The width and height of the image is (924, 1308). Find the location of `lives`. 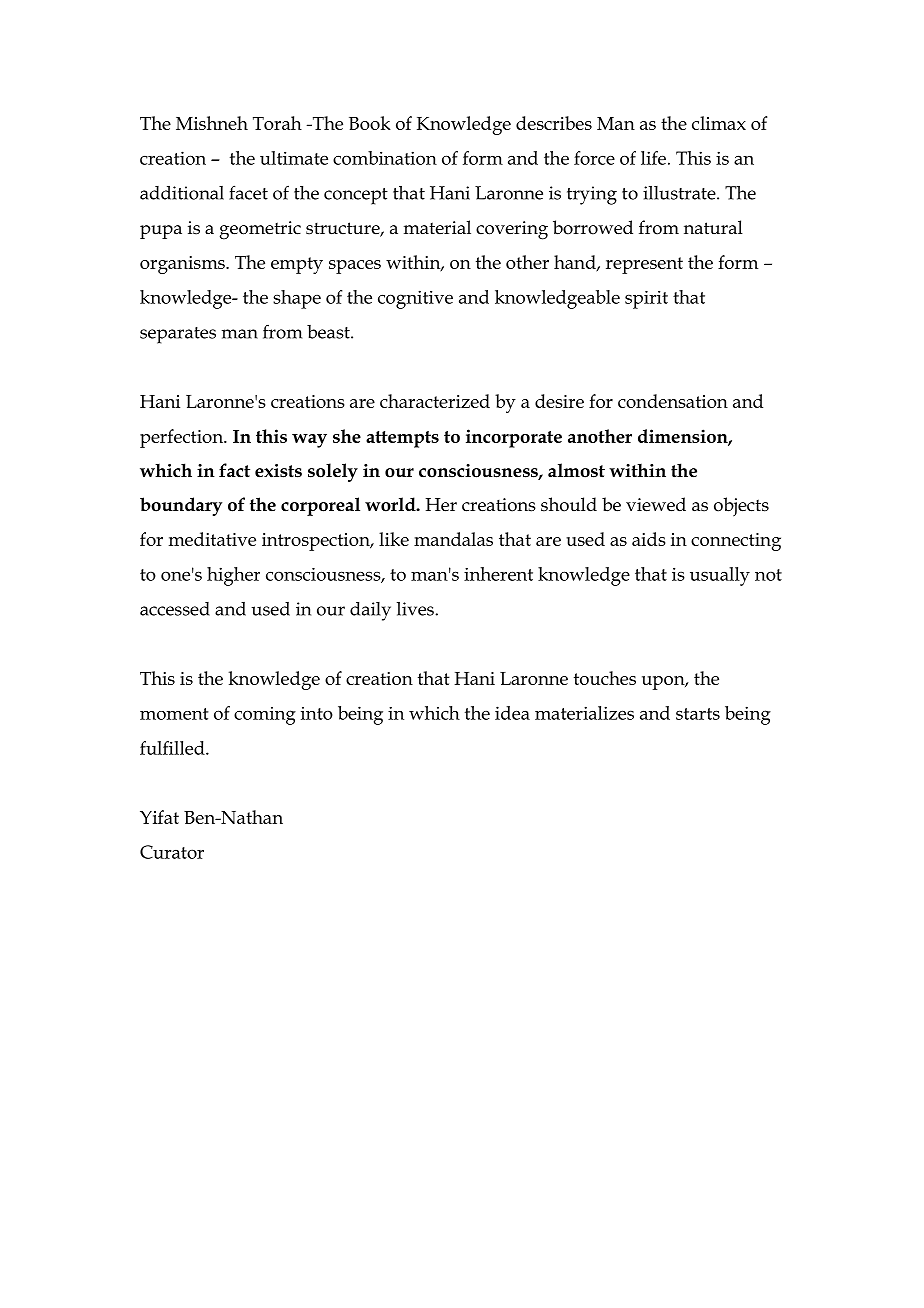

lives is located at coordinates (415, 609).
